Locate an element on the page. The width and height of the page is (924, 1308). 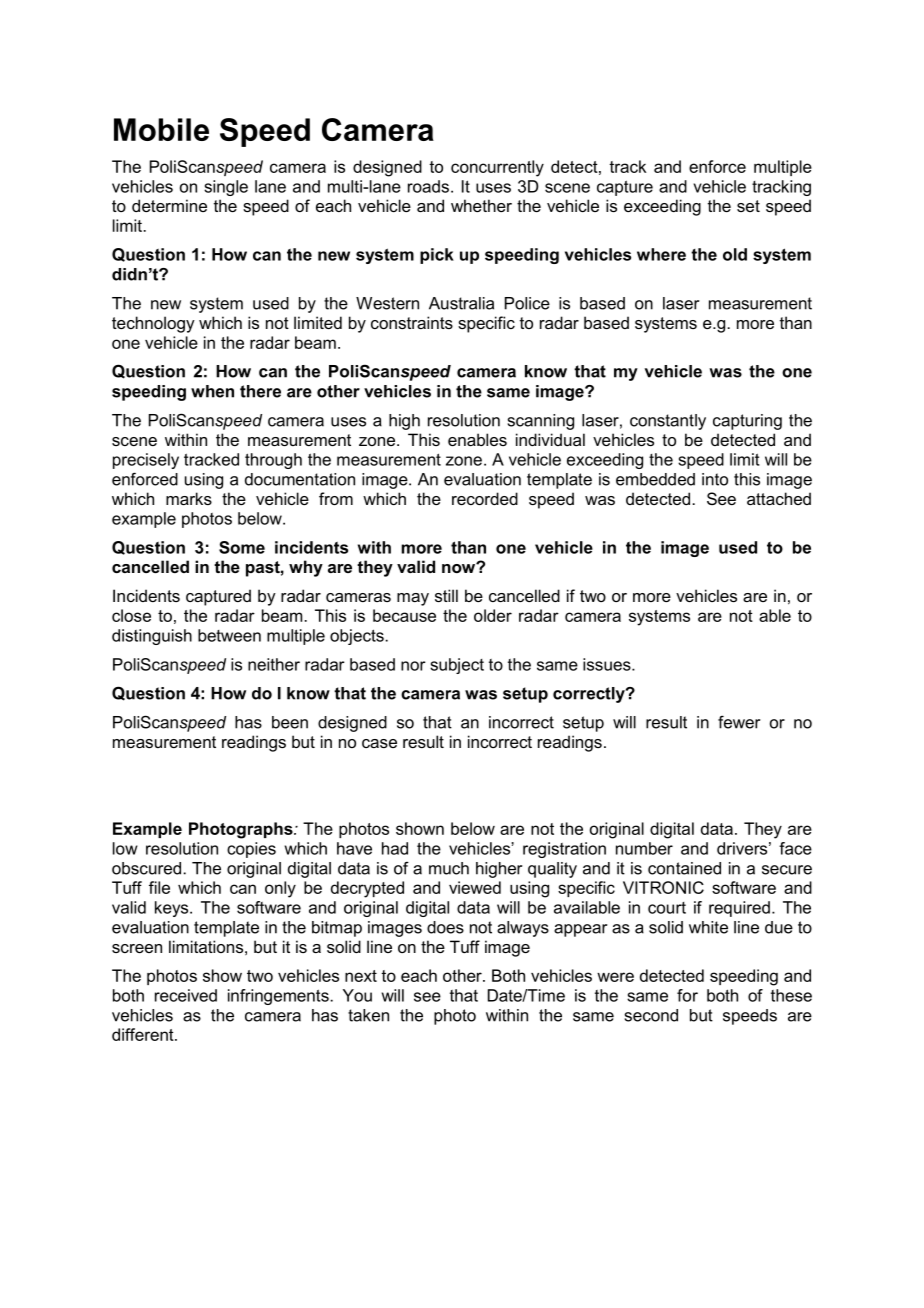
second is located at coordinates (651, 1015).
